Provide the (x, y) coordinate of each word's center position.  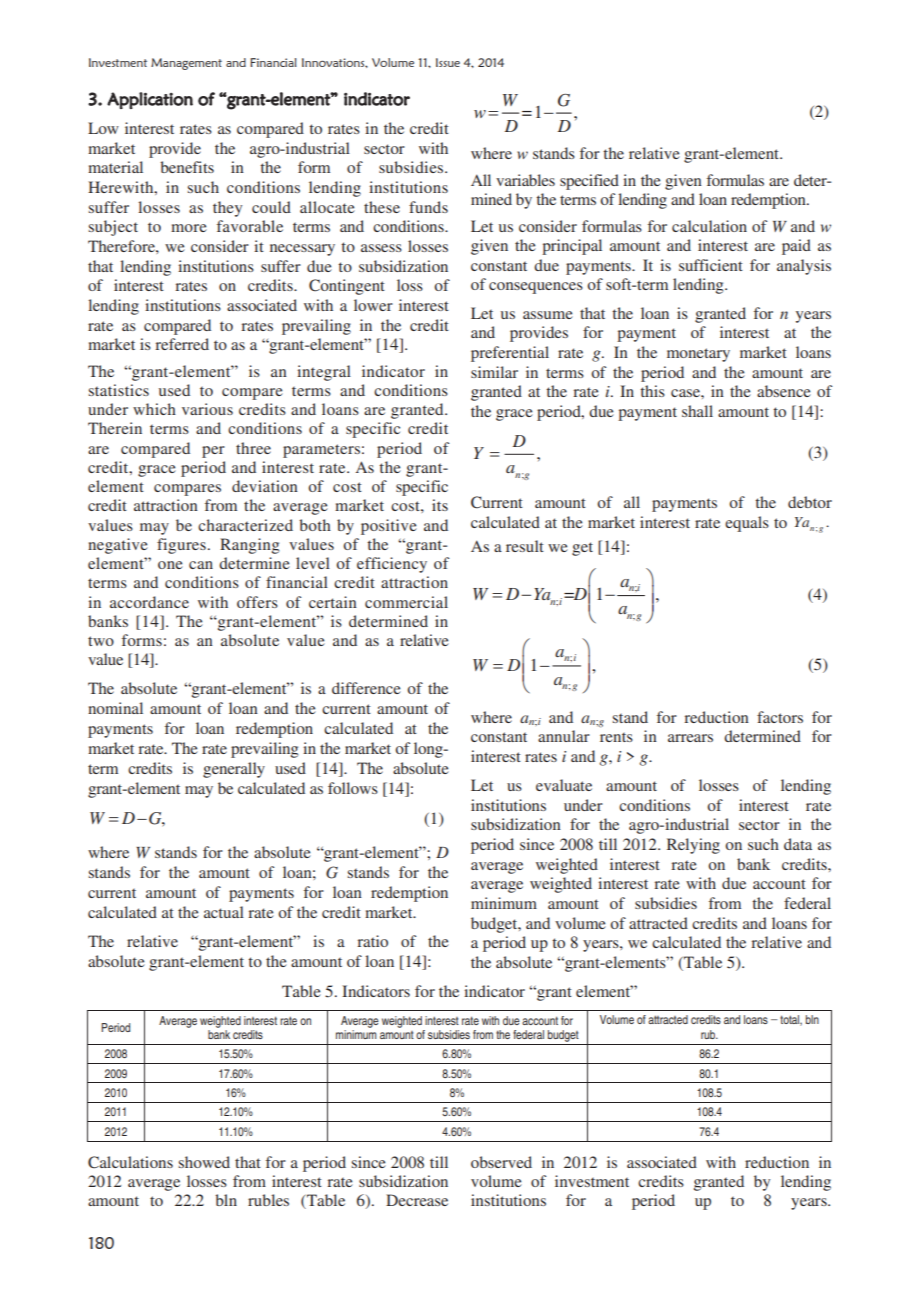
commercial (406, 602)
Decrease (417, 1200)
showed (204, 1162)
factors (780, 717)
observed (501, 1162)
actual (224, 912)
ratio (372, 941)
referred (182, 344)
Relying (693, 846)
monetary (698, 355)
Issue (448, 62)
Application (150, 100)
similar (494, 372)
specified (589, 182)
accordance (149, 602)
